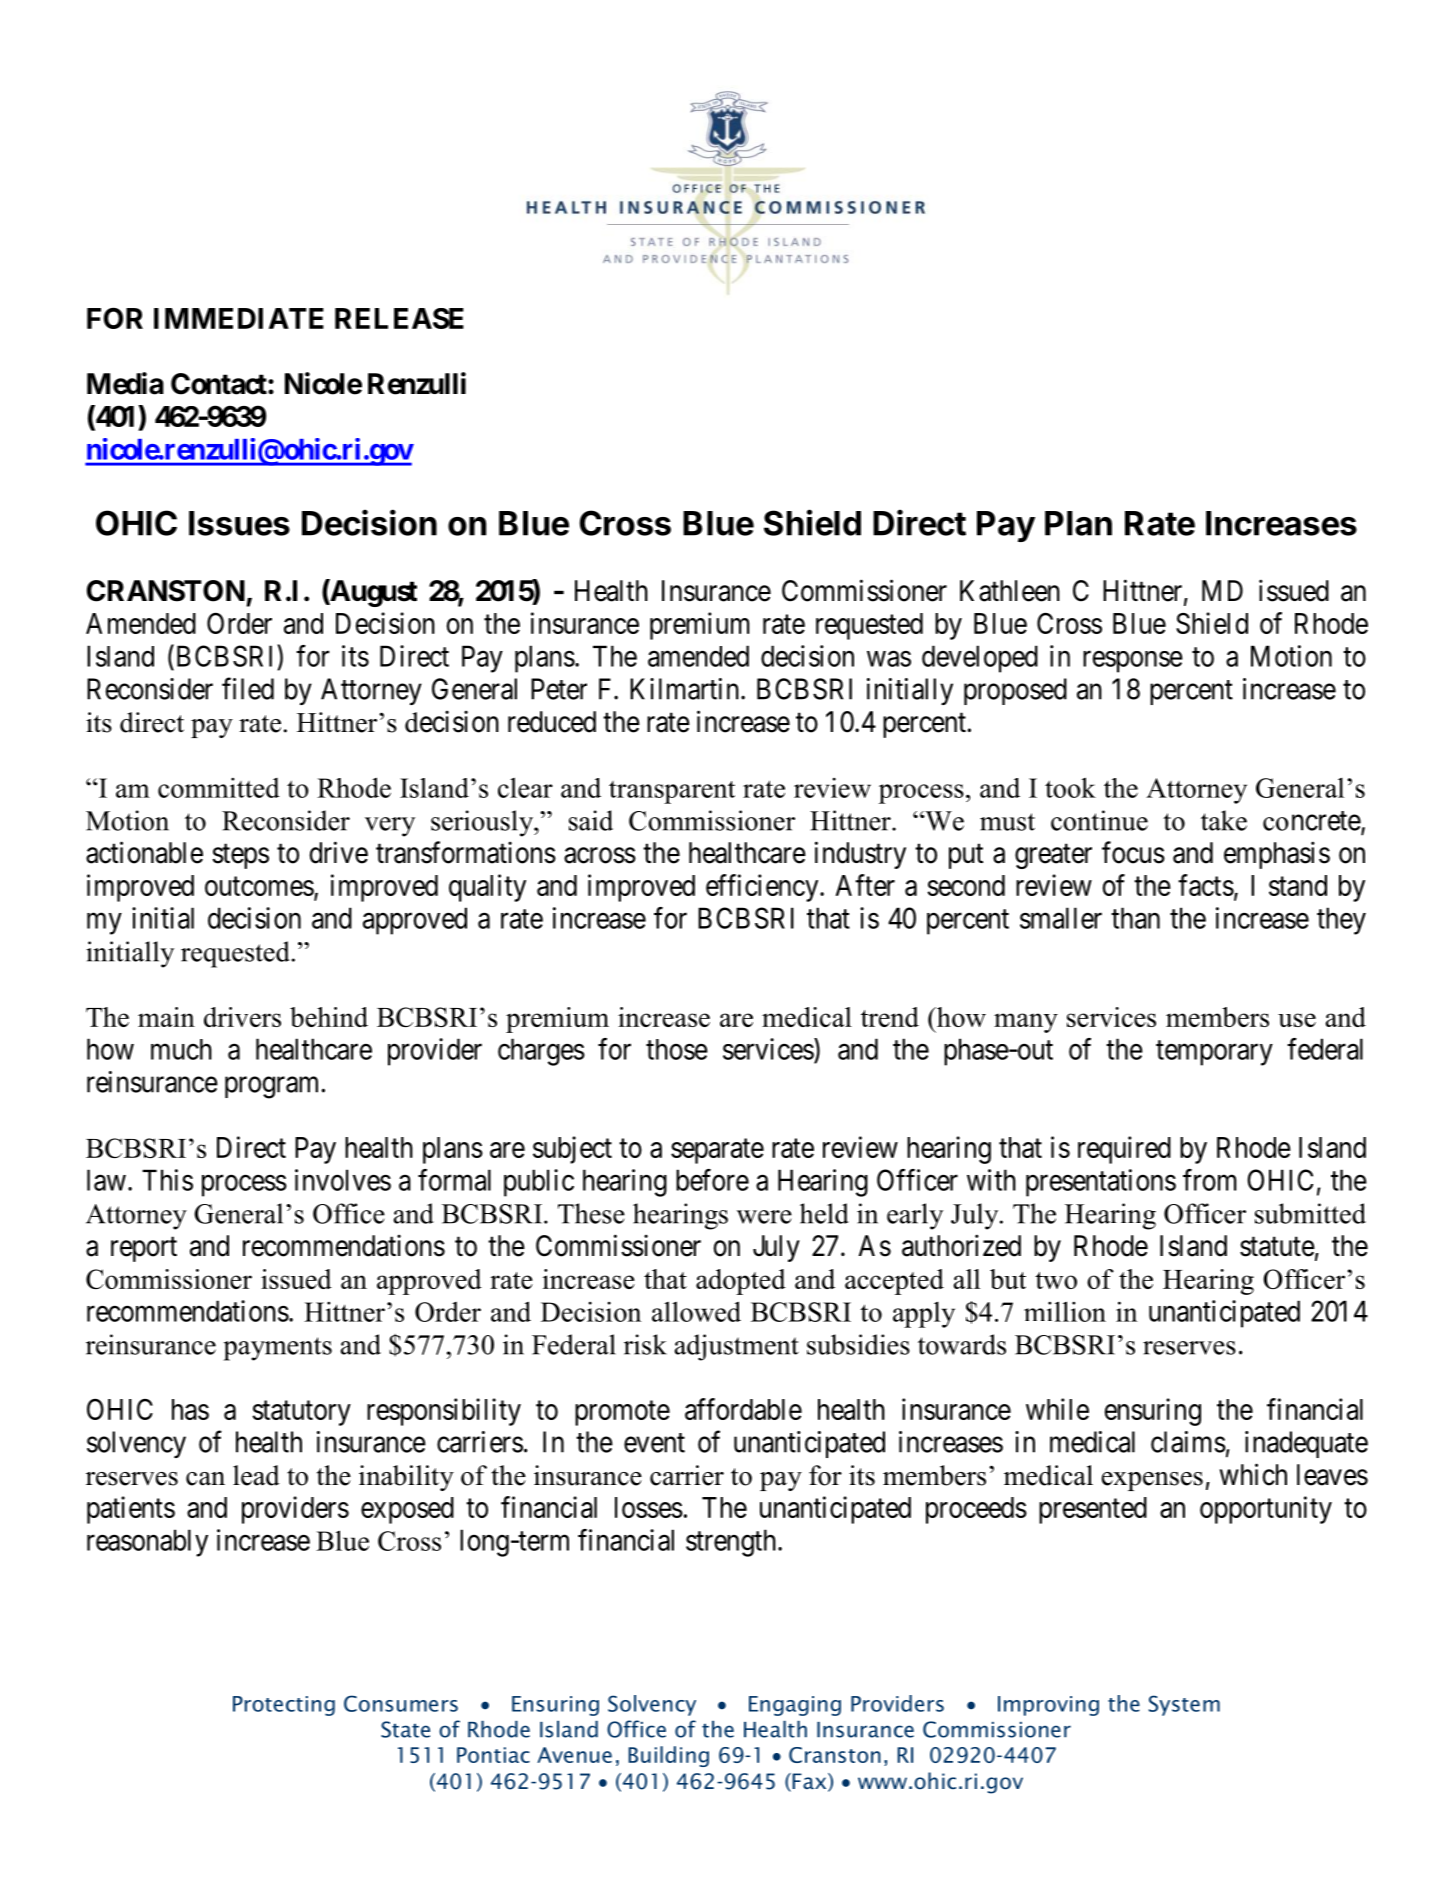 This image has width=1452, height=1879. I want to click on those, so click(677, 1049).
